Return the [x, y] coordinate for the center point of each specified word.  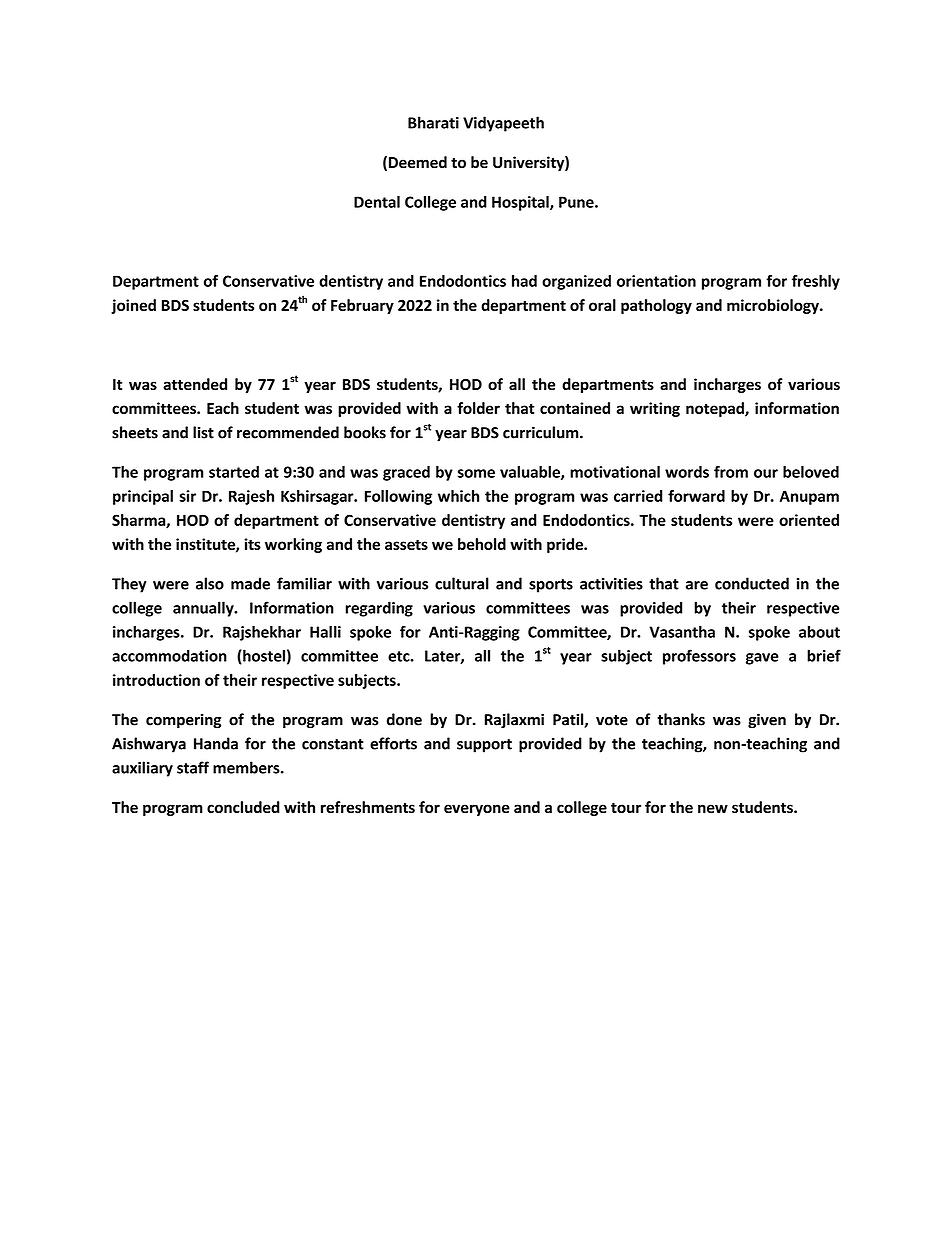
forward [696, 496]
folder [478, 408]
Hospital [521, 203]
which [458, 496]
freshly [816, 282]
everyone [477, 810]
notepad [716, 409]
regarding [379, 609]
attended [195, 384]
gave [762, 659]
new [713, 808]
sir [187, 496]
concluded [243, 807]
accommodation [169, 655]
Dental [377, 202]
